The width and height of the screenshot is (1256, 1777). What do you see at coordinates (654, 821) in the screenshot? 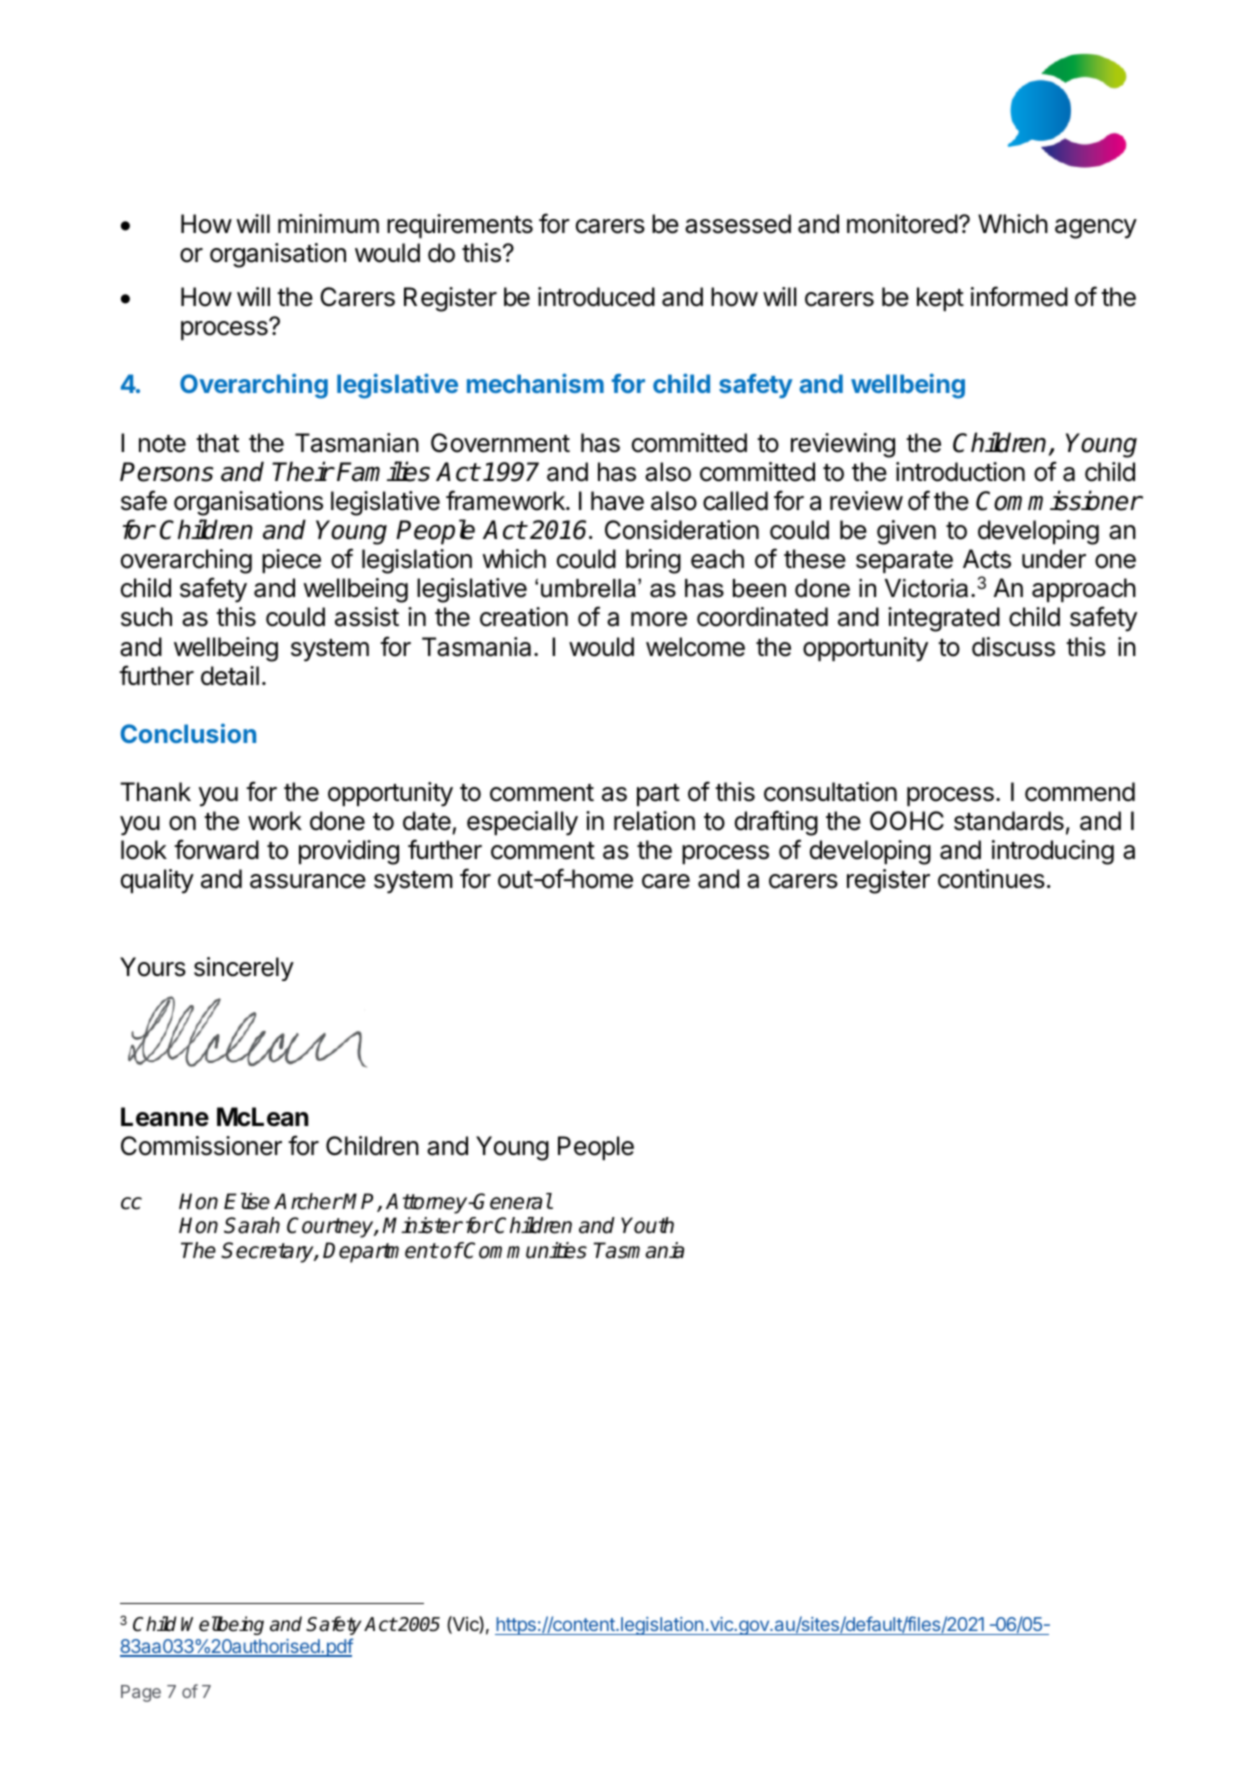
I see `relation` at bounding box center [654, 821].
